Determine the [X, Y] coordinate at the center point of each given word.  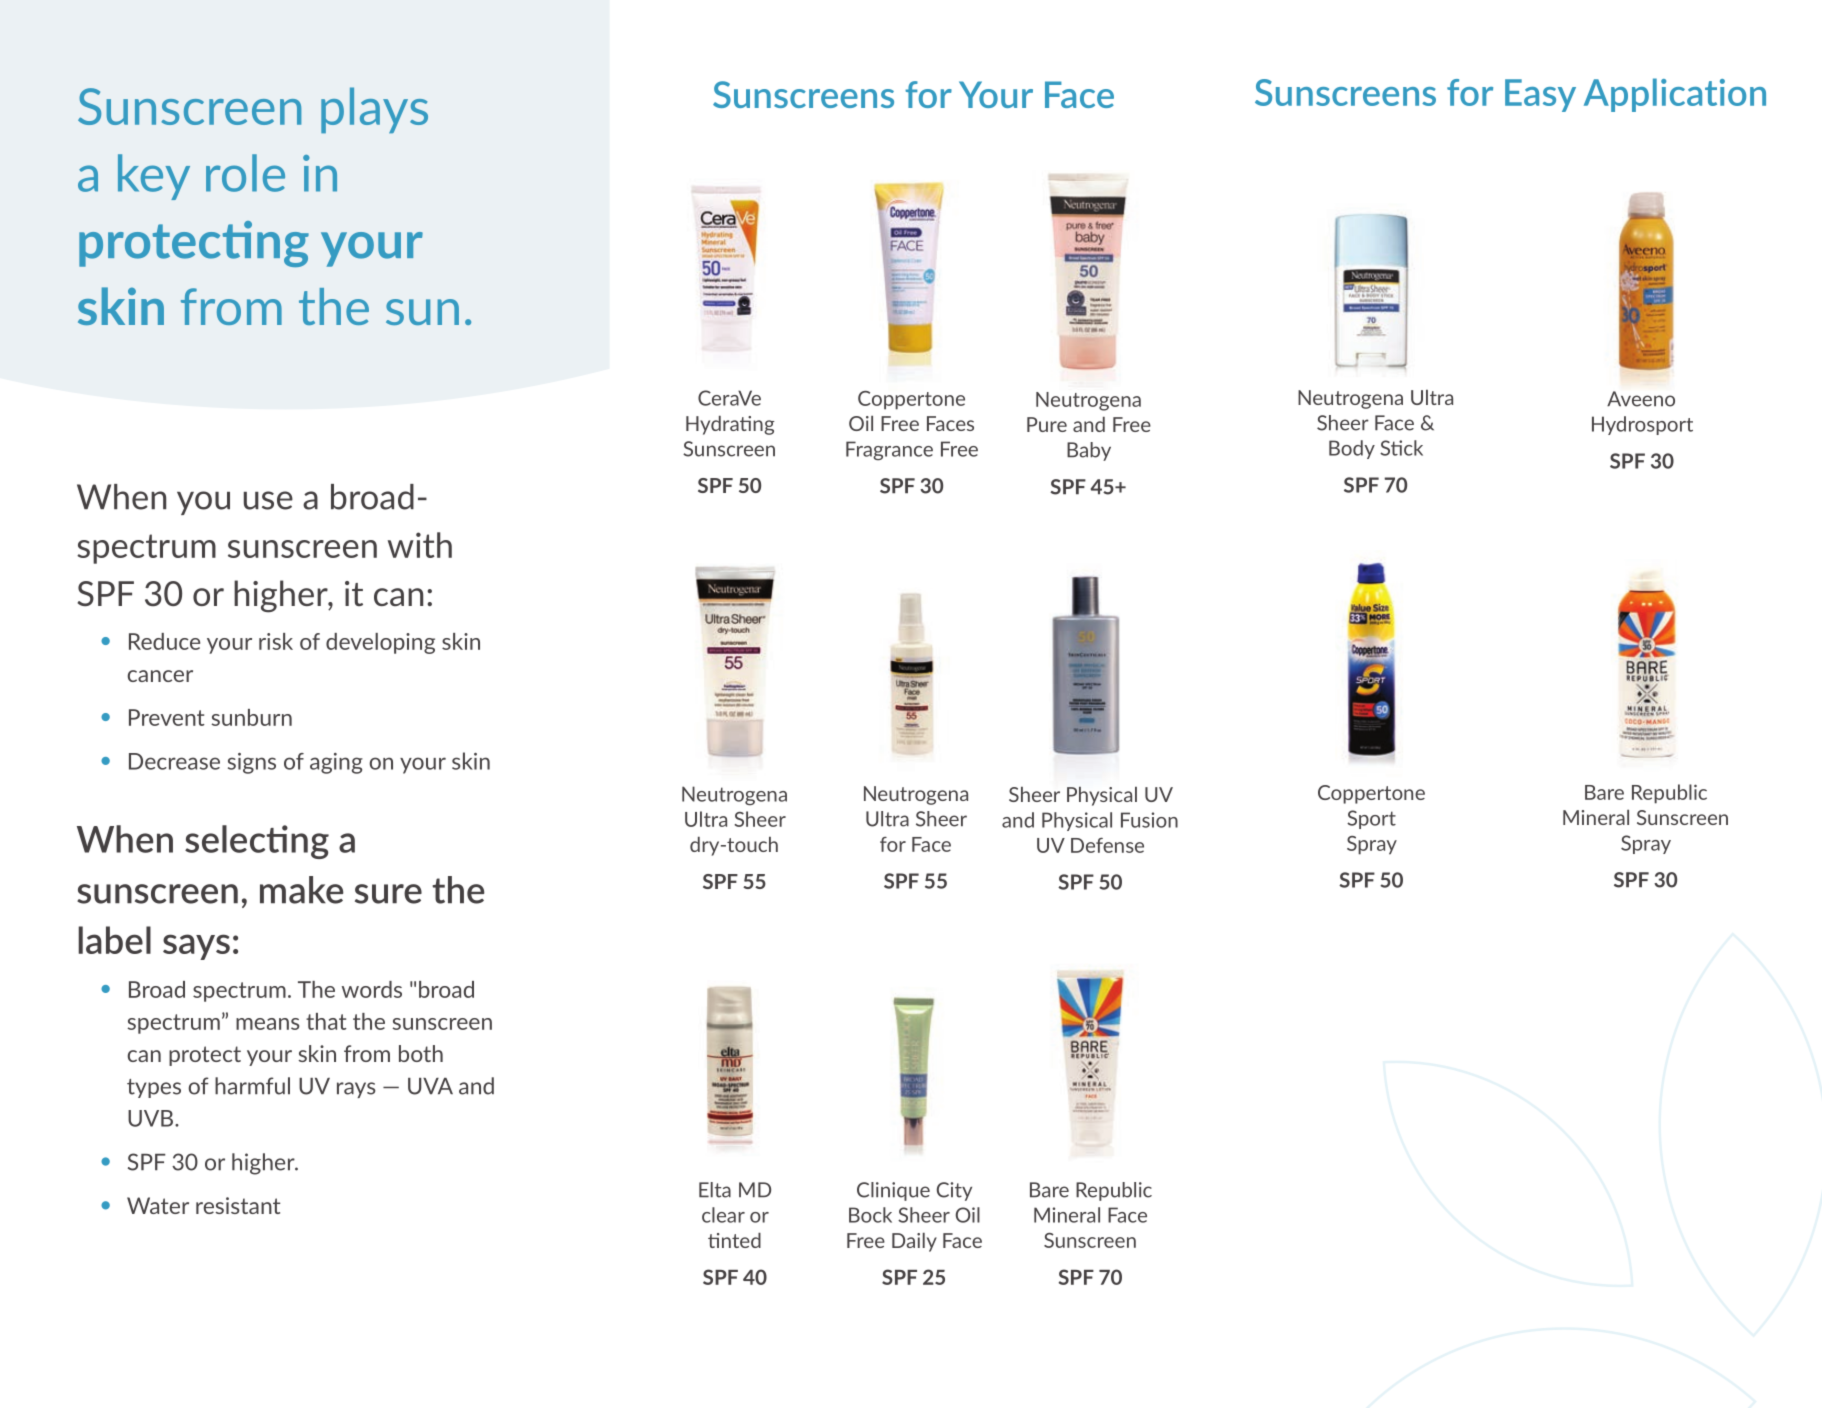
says [196, 947]
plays [374, 110]
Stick [1401, 448]
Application [1675, 95]
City [954, 1191]
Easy [1540, 95]
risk [276, 641]
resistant [238, 1205]
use [268, 500]
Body [1352, 449]
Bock [870, 1215]
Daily [914, 1242]
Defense [1107, 845]
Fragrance [889, 451]
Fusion [1149, 820]
